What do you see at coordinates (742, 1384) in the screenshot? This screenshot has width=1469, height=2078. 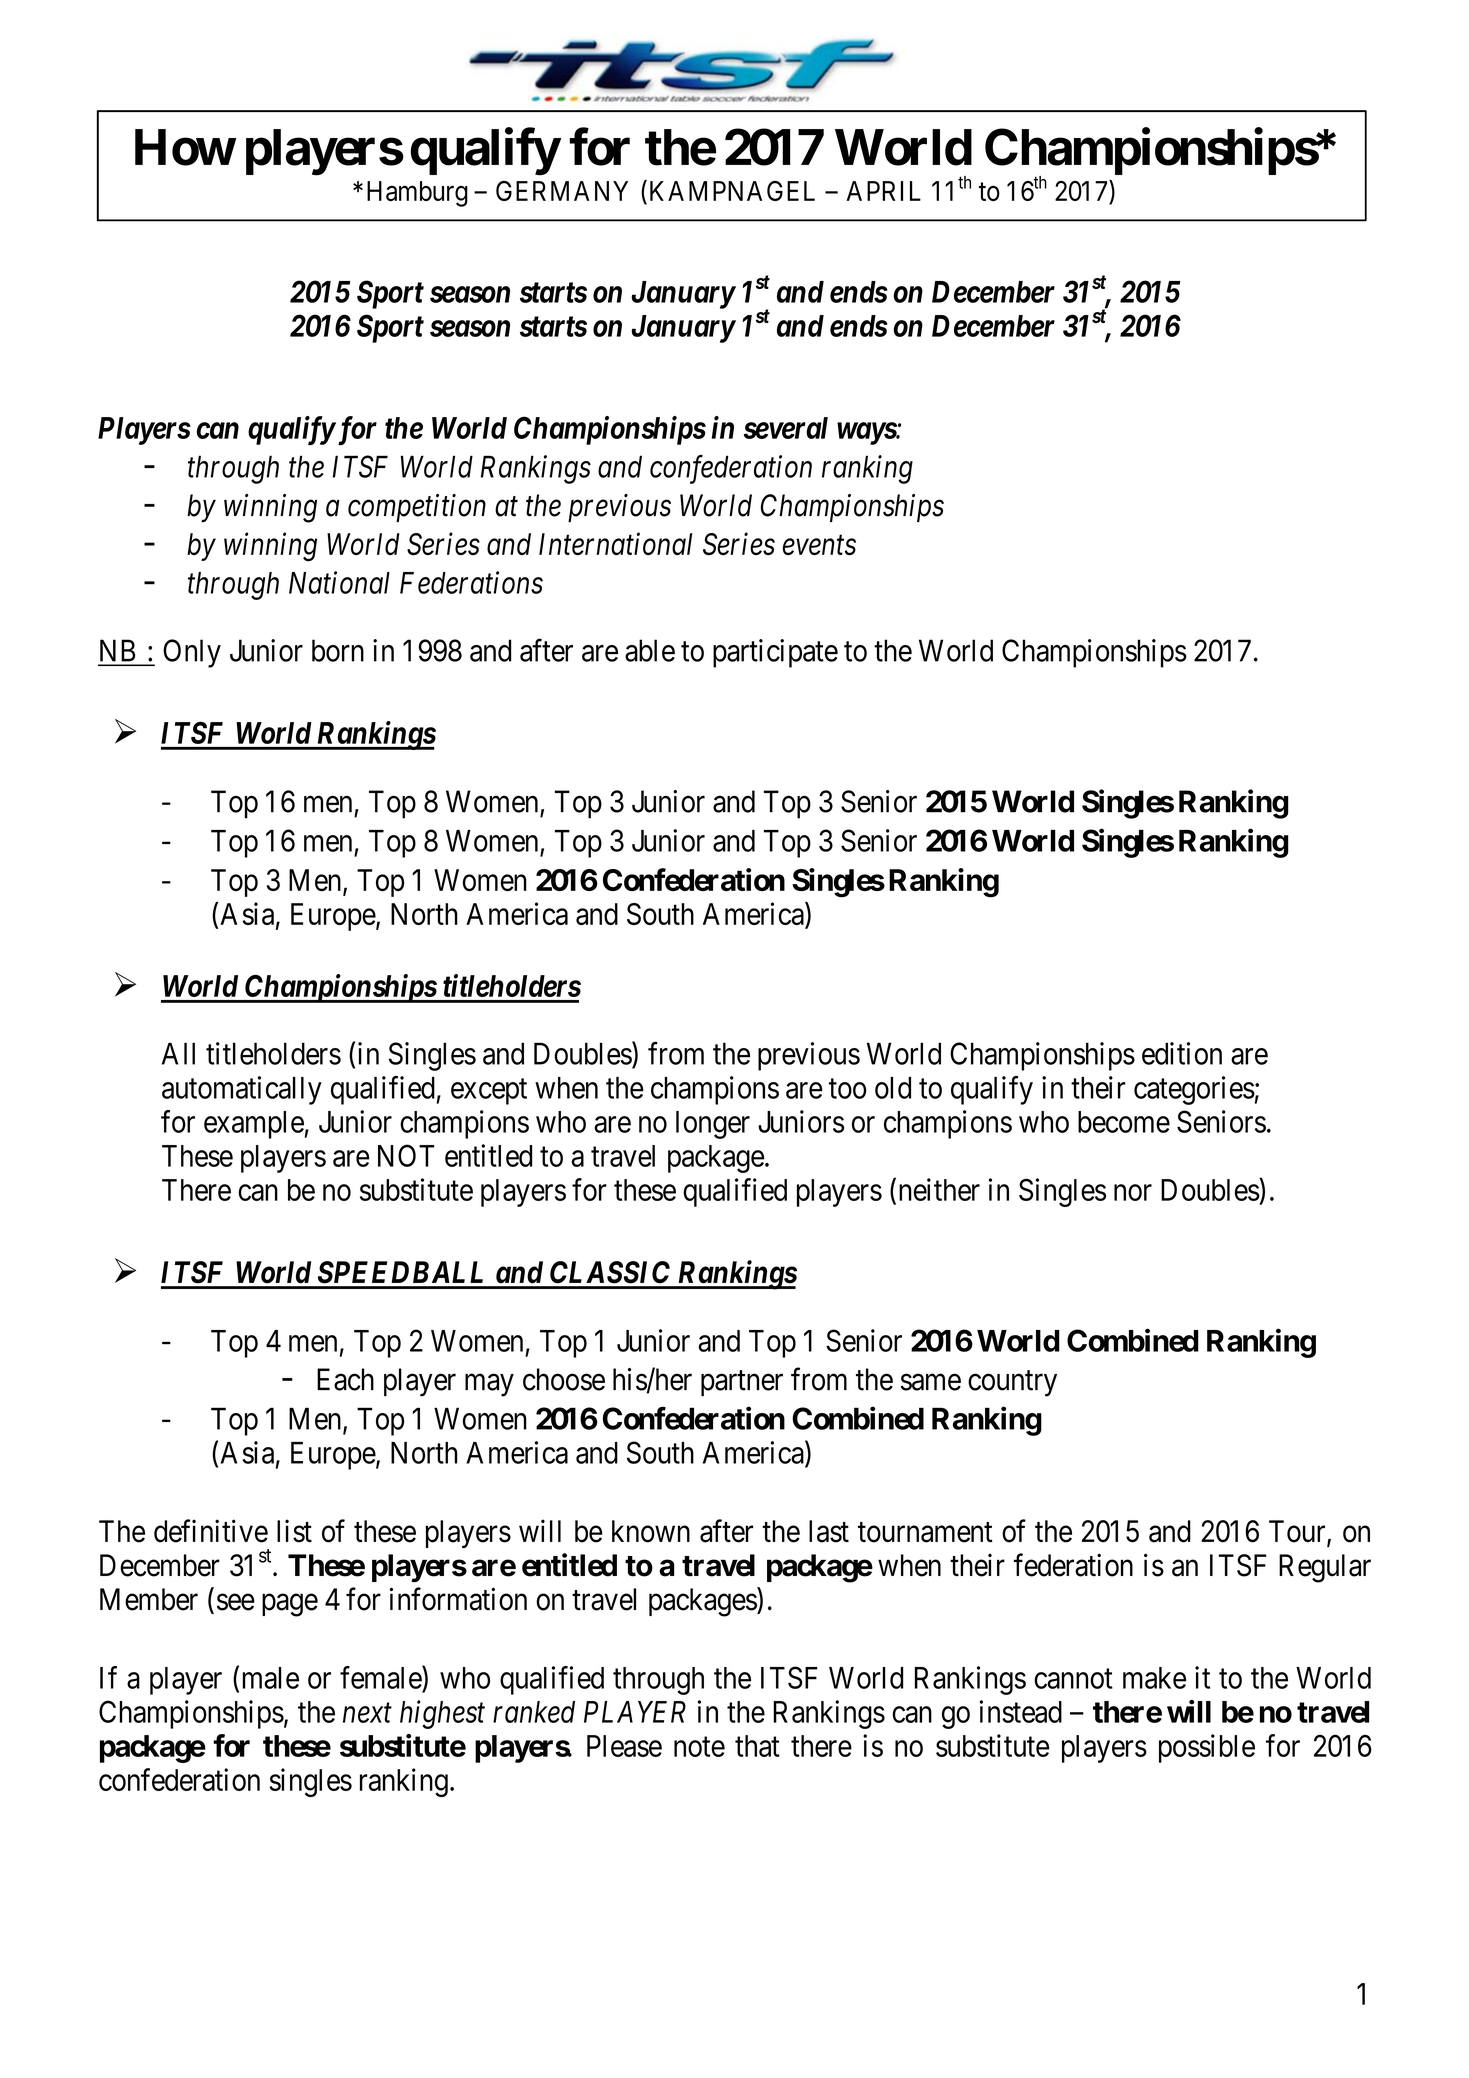 I see `partner` at bounding box center [742, 1384].
